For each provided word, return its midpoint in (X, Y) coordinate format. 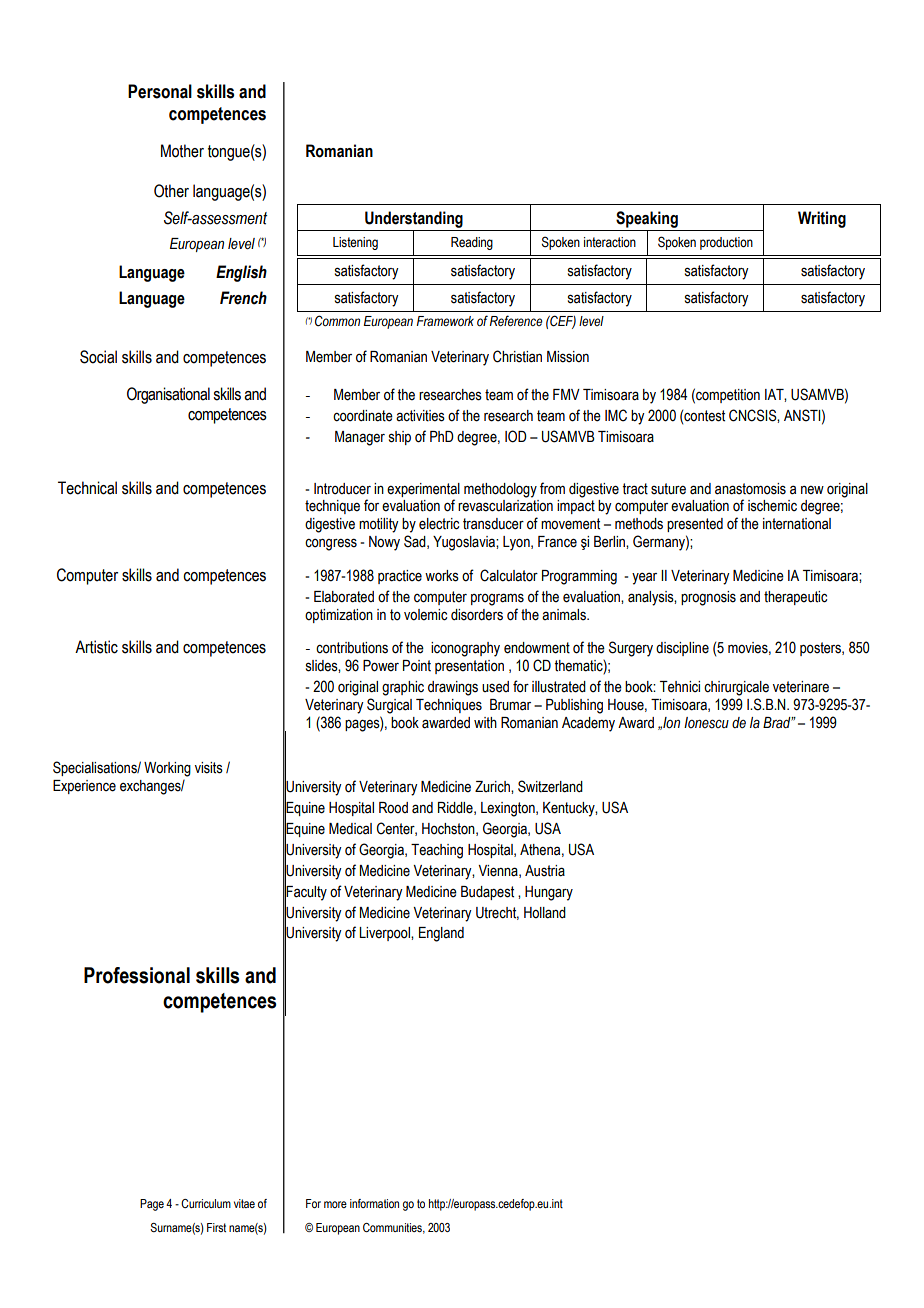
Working (167, 769)
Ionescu (706, 723)
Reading (472, 243)
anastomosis (750, 489)
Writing (822, 219)
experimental (423, 490)
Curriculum (206, 1203)
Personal (160, 91)
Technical (87, 488)
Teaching (437, 851)
